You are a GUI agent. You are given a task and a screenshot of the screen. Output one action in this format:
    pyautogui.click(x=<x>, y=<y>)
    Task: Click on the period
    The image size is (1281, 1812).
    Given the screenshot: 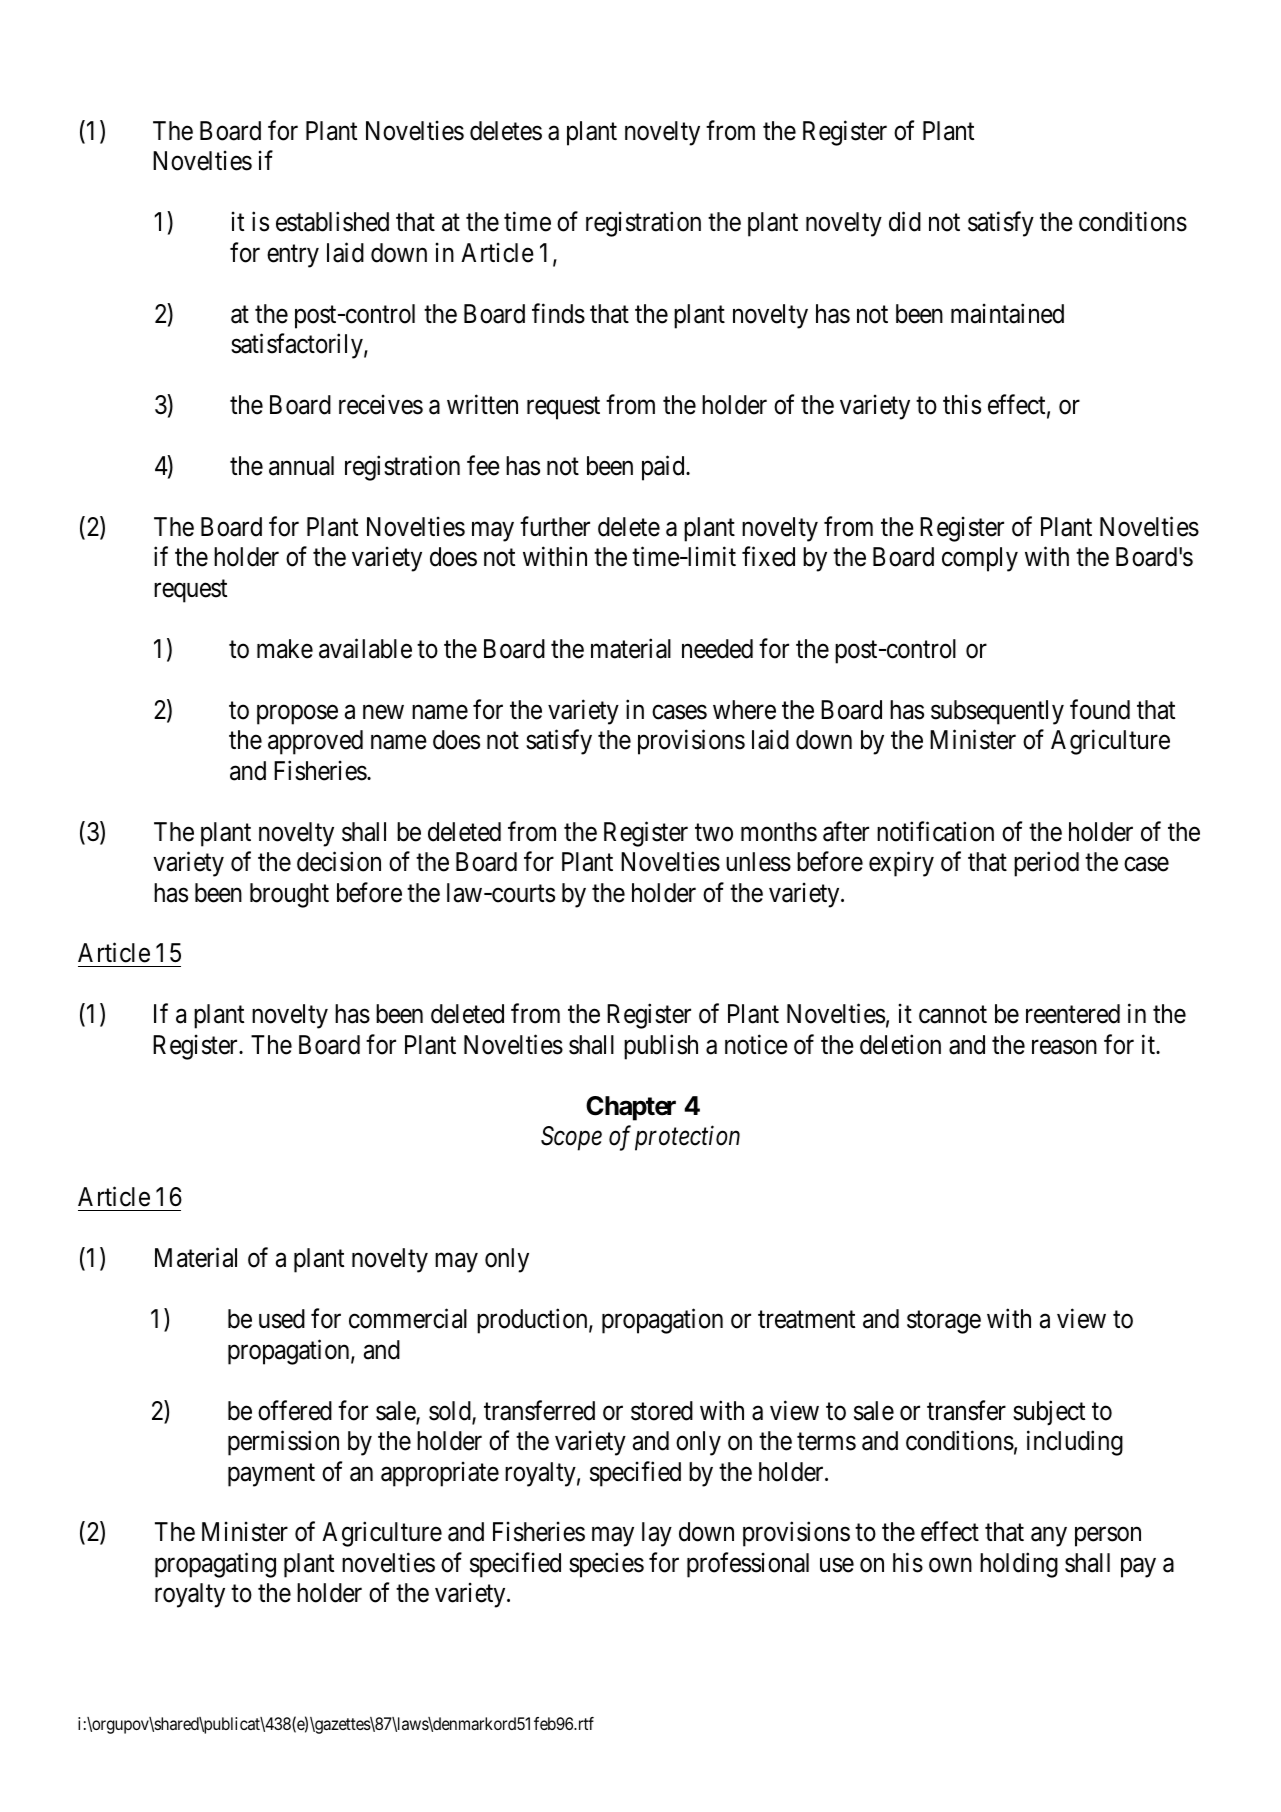 What is the action you would take?
    pyautogui.click(x=1046, y=864)
